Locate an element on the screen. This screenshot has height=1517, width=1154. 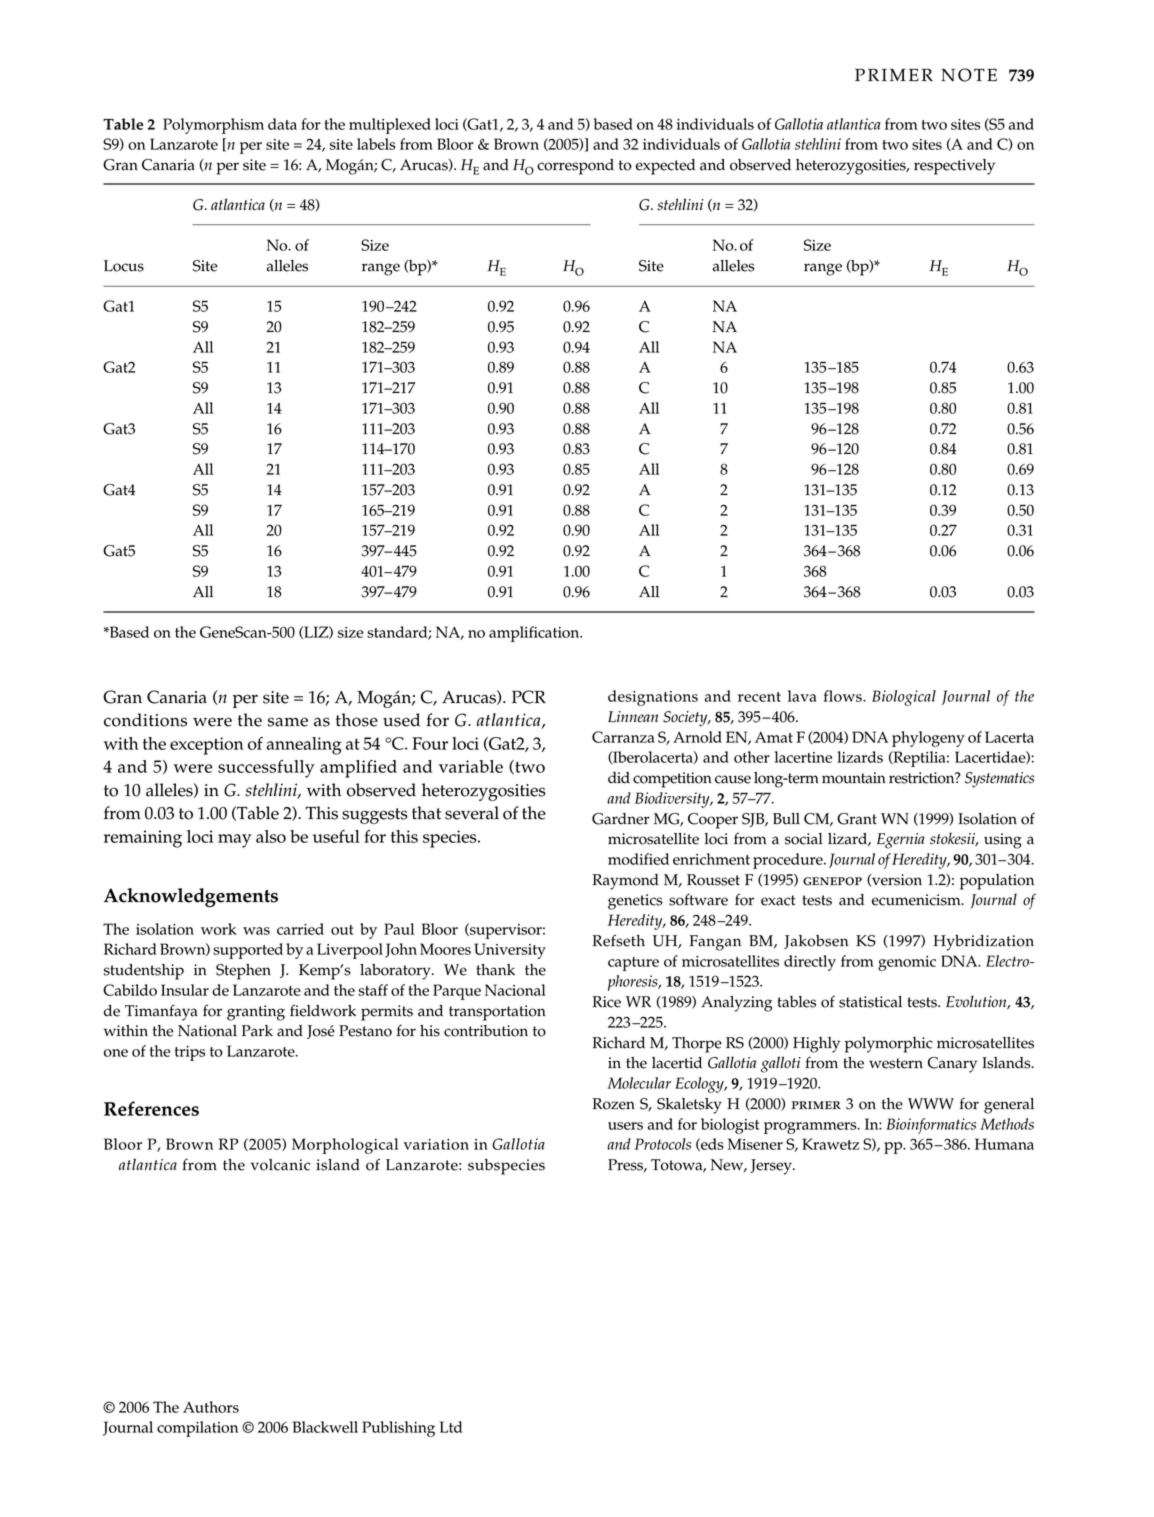
Biological is located at coordinates (904, 698).
